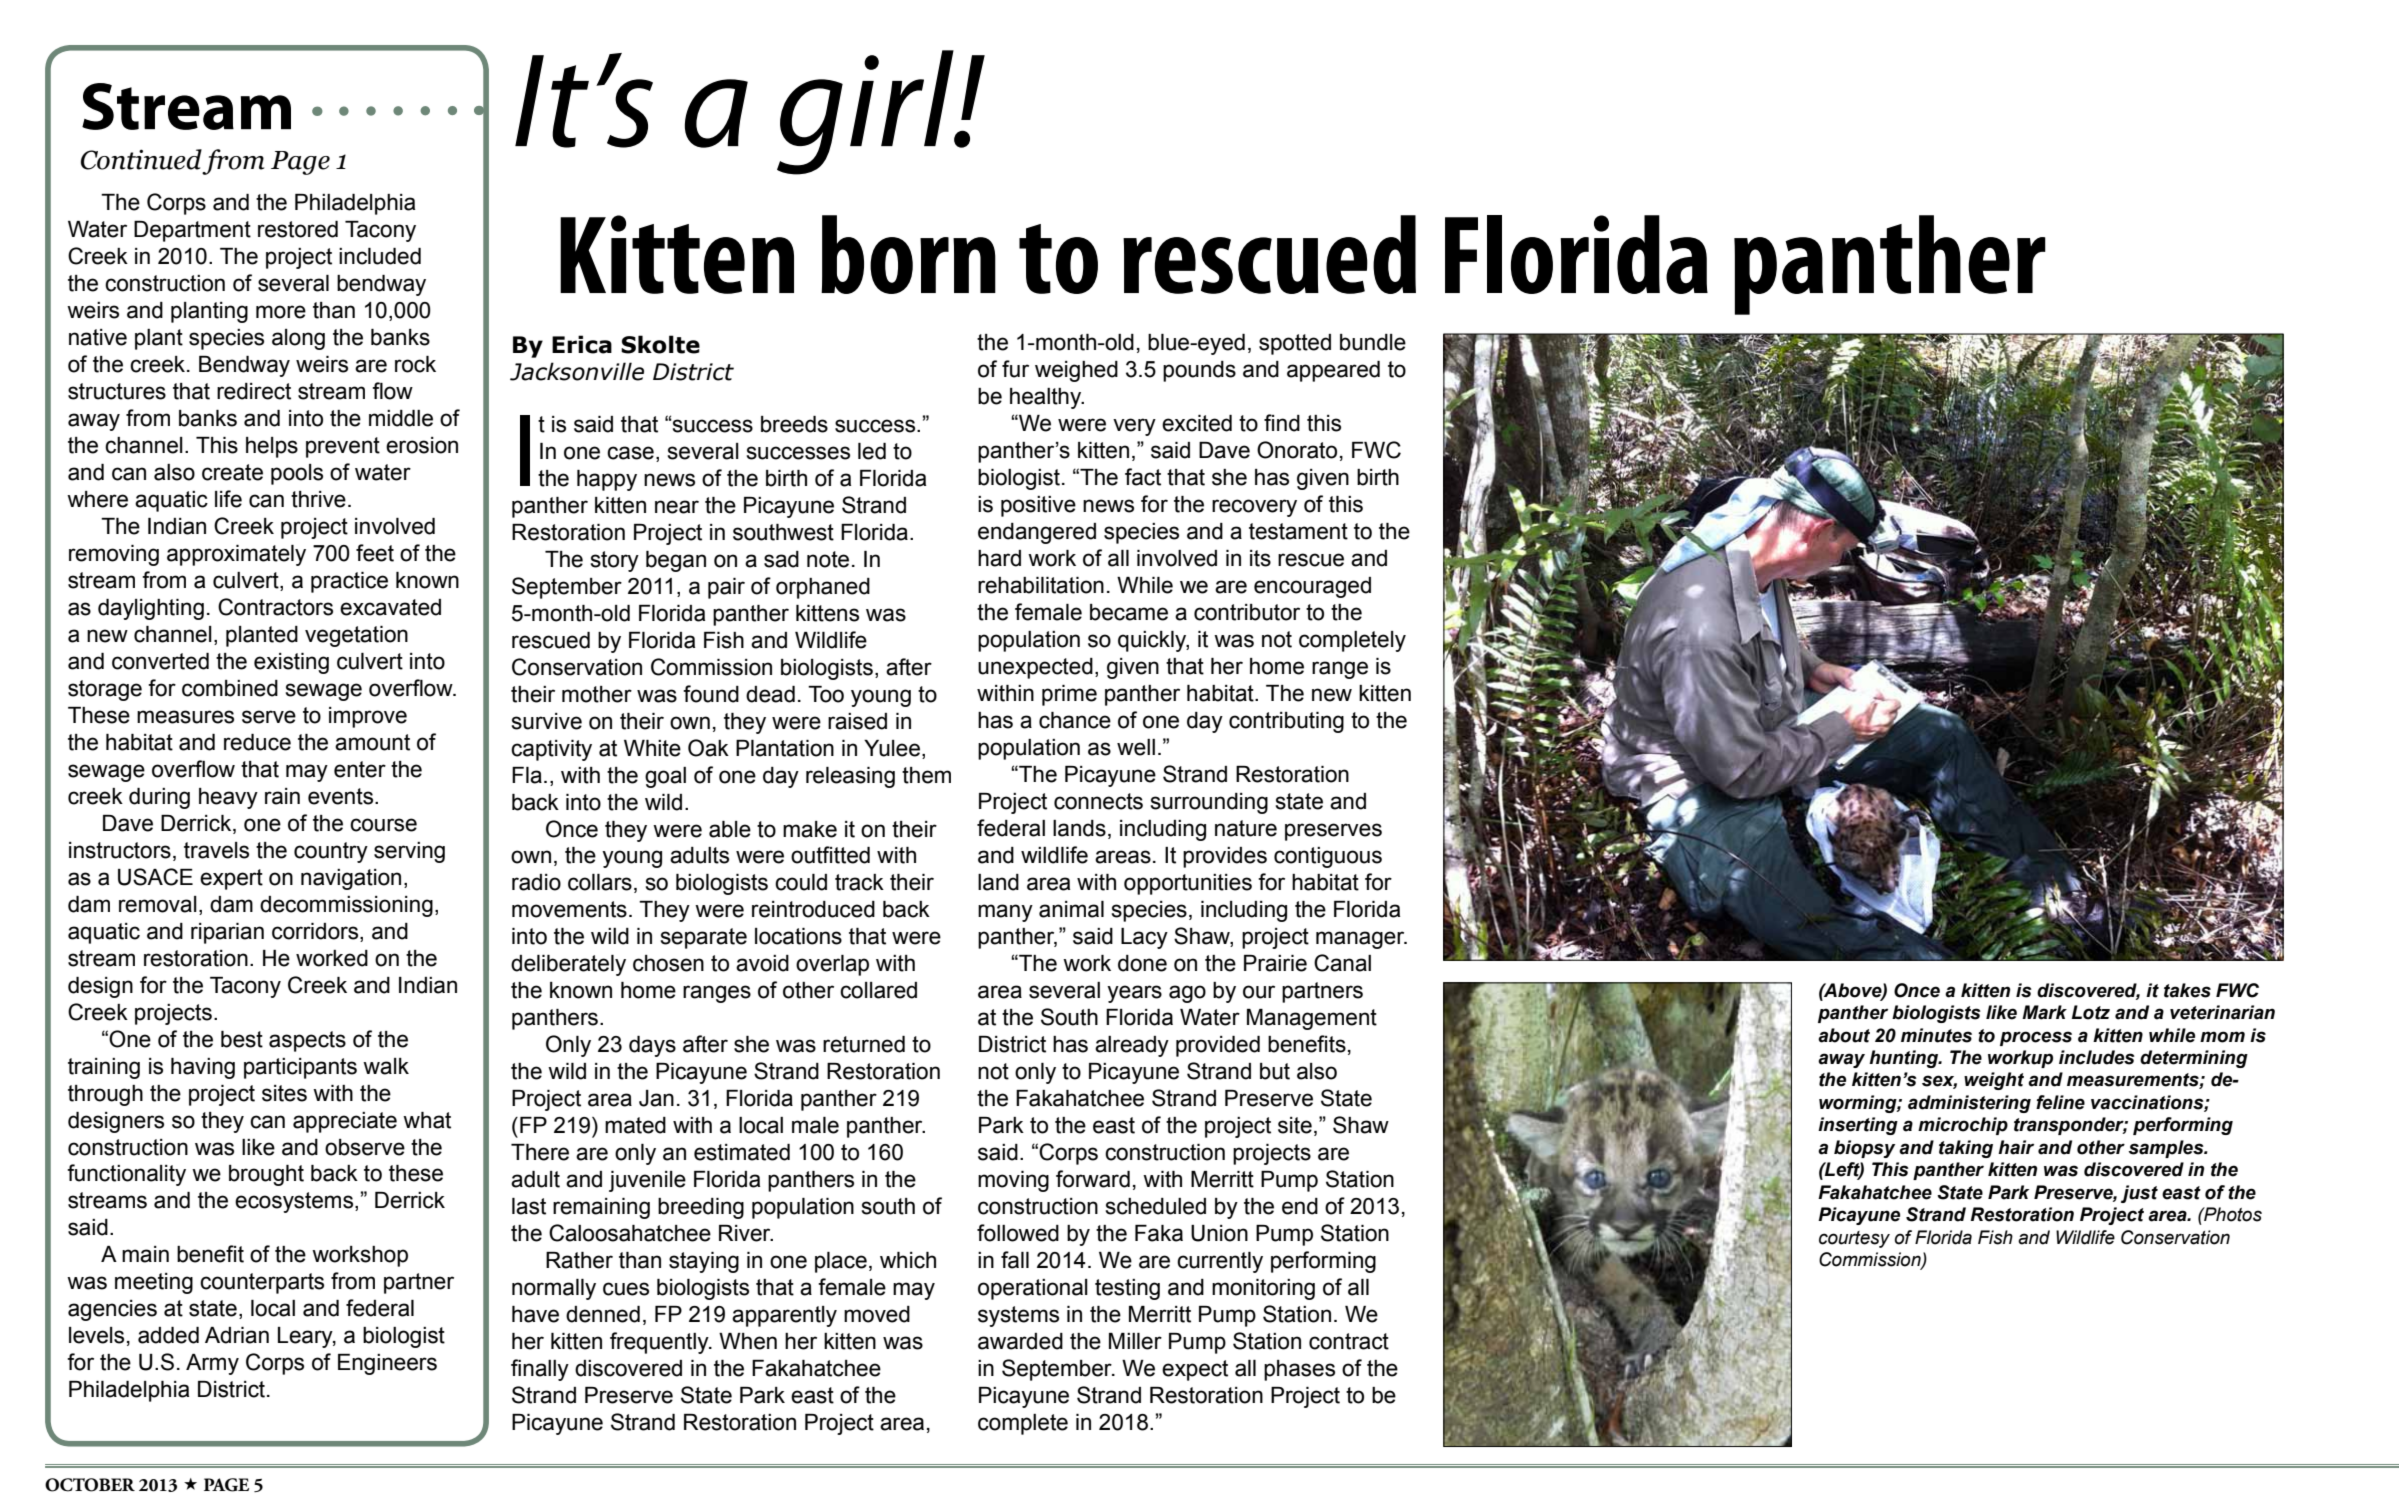  What do you see at coordinates (866, 112) in the image?
I see `girl` at bounding box center [866, 112].
